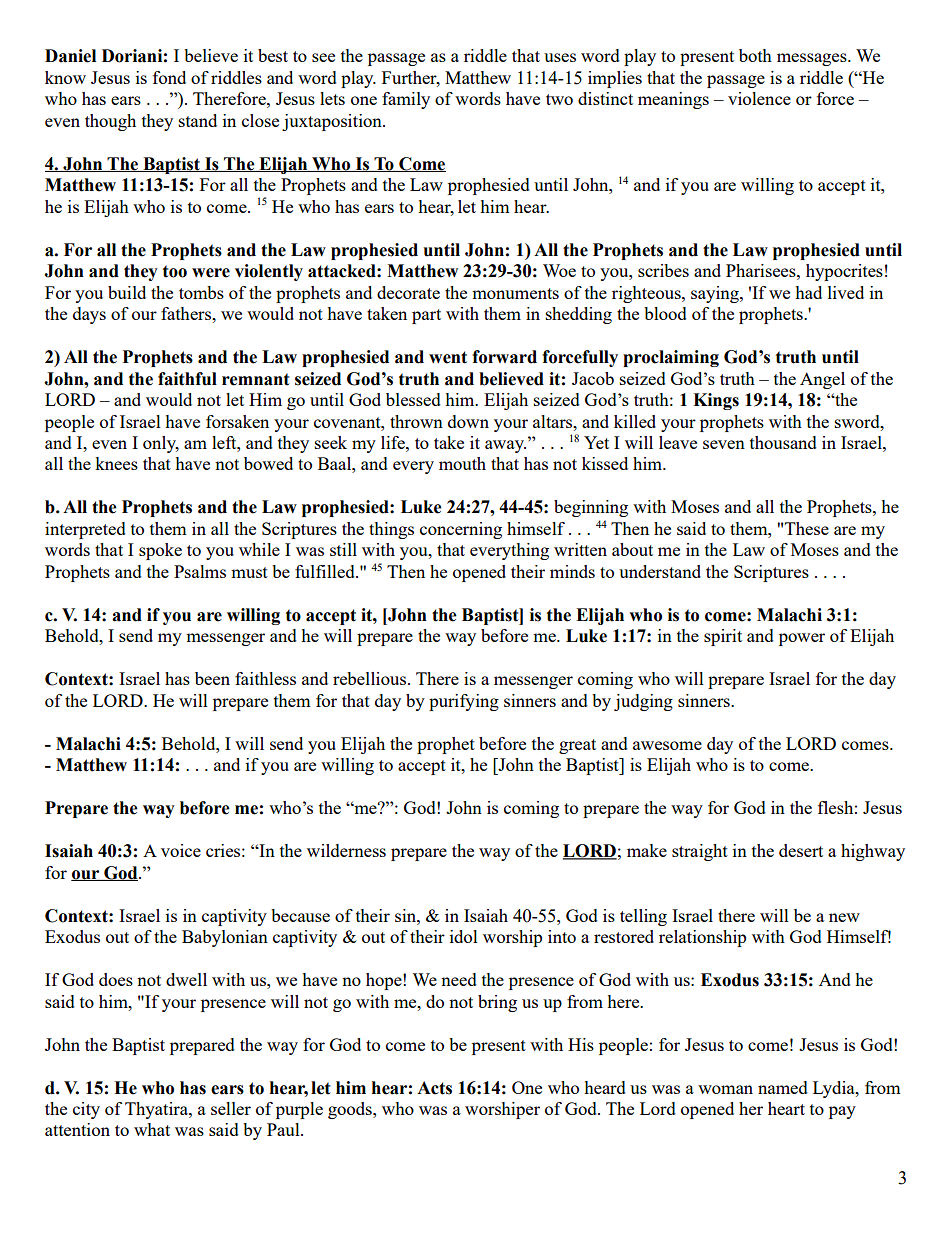 The width and height of the image is (952, 1233). What do you see at coordinates (152, 1129) in the image?
I see `what` at bounding box center [152, 1129].
